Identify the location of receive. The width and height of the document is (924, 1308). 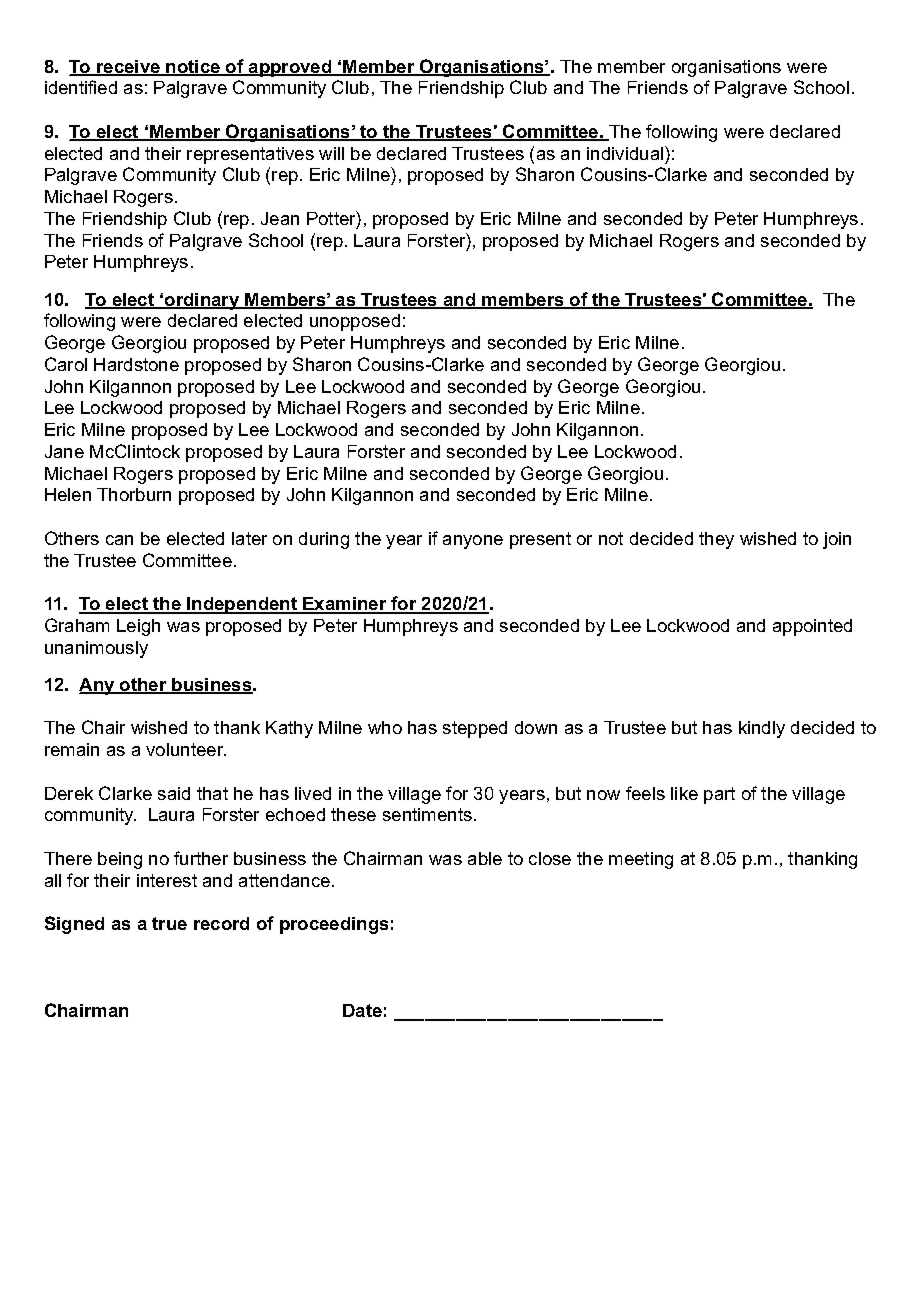
(129, 68).
